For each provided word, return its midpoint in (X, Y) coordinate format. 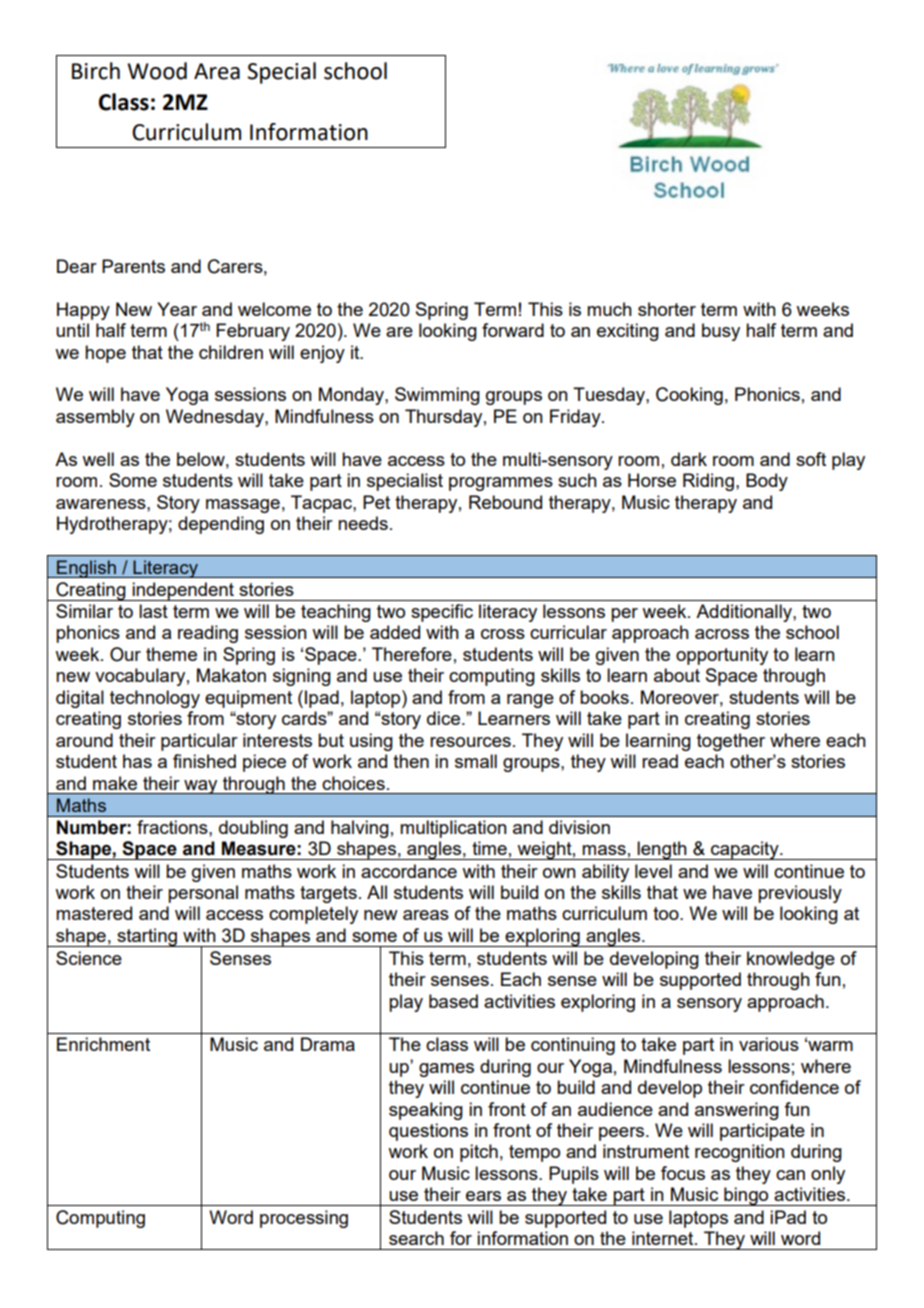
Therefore (412, 654)
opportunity (722, 656)
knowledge (791, 960)
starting (147, 937)
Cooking (689, 396)
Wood (157, 71)
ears (483, 1196)
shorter (667, 309)
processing (304, 1219)
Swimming (437, 396)
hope (105, 354)
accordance (409, 871)
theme (171, 654)
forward (513, 330)
